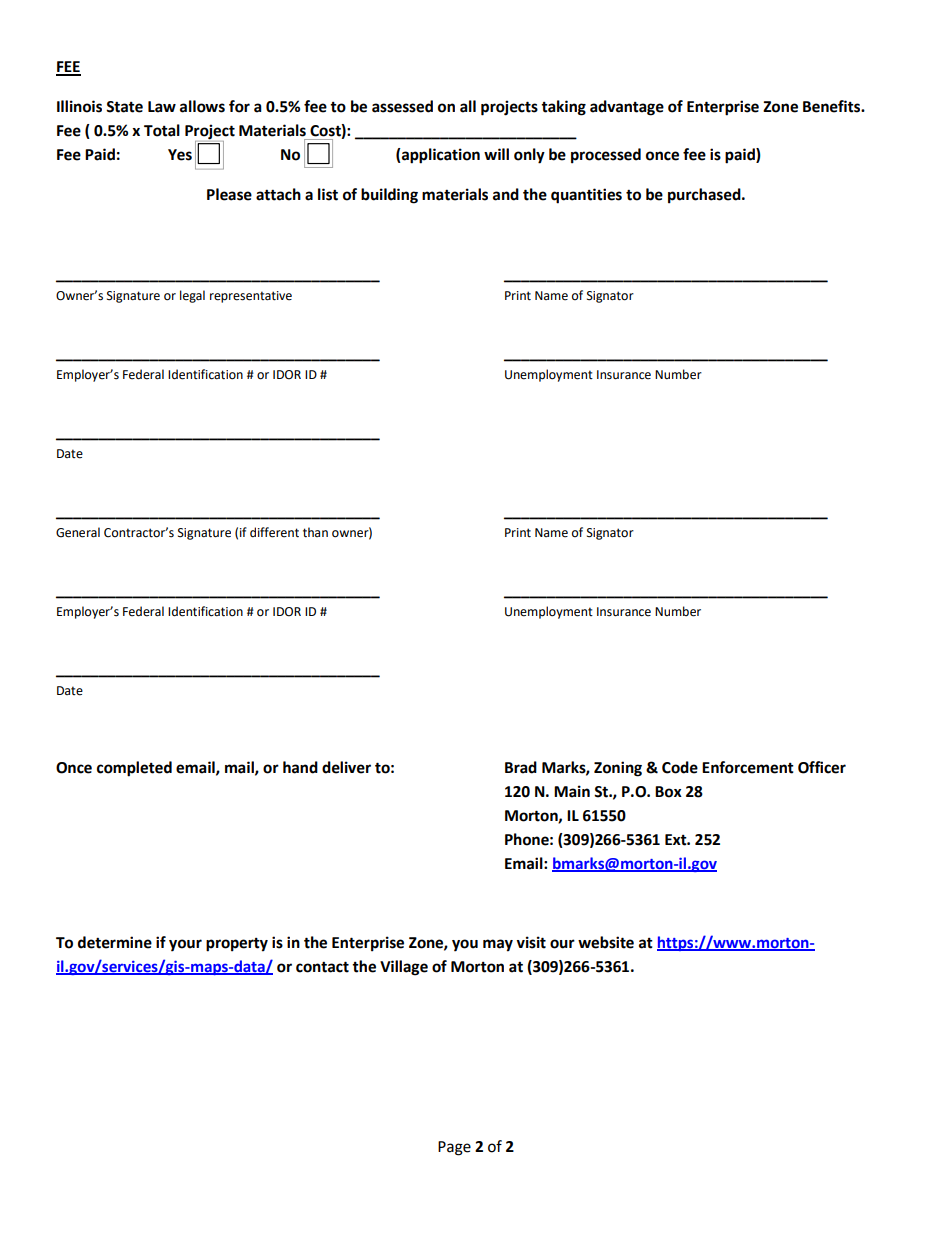 This image has height=1233, width=952. I want to click on website, so click(606, 942).
